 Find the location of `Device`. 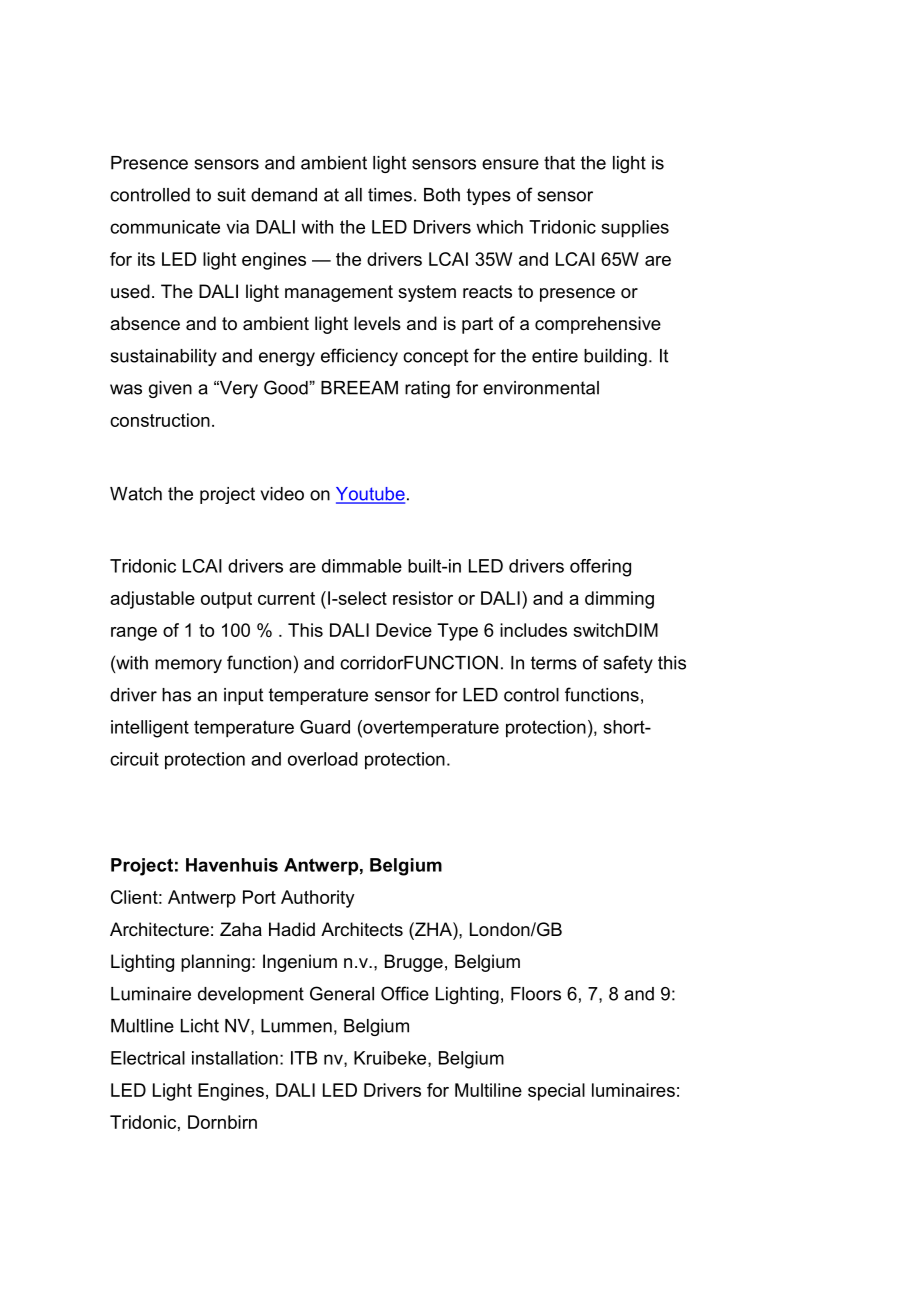

Device is located at coordinates (404, 630).
